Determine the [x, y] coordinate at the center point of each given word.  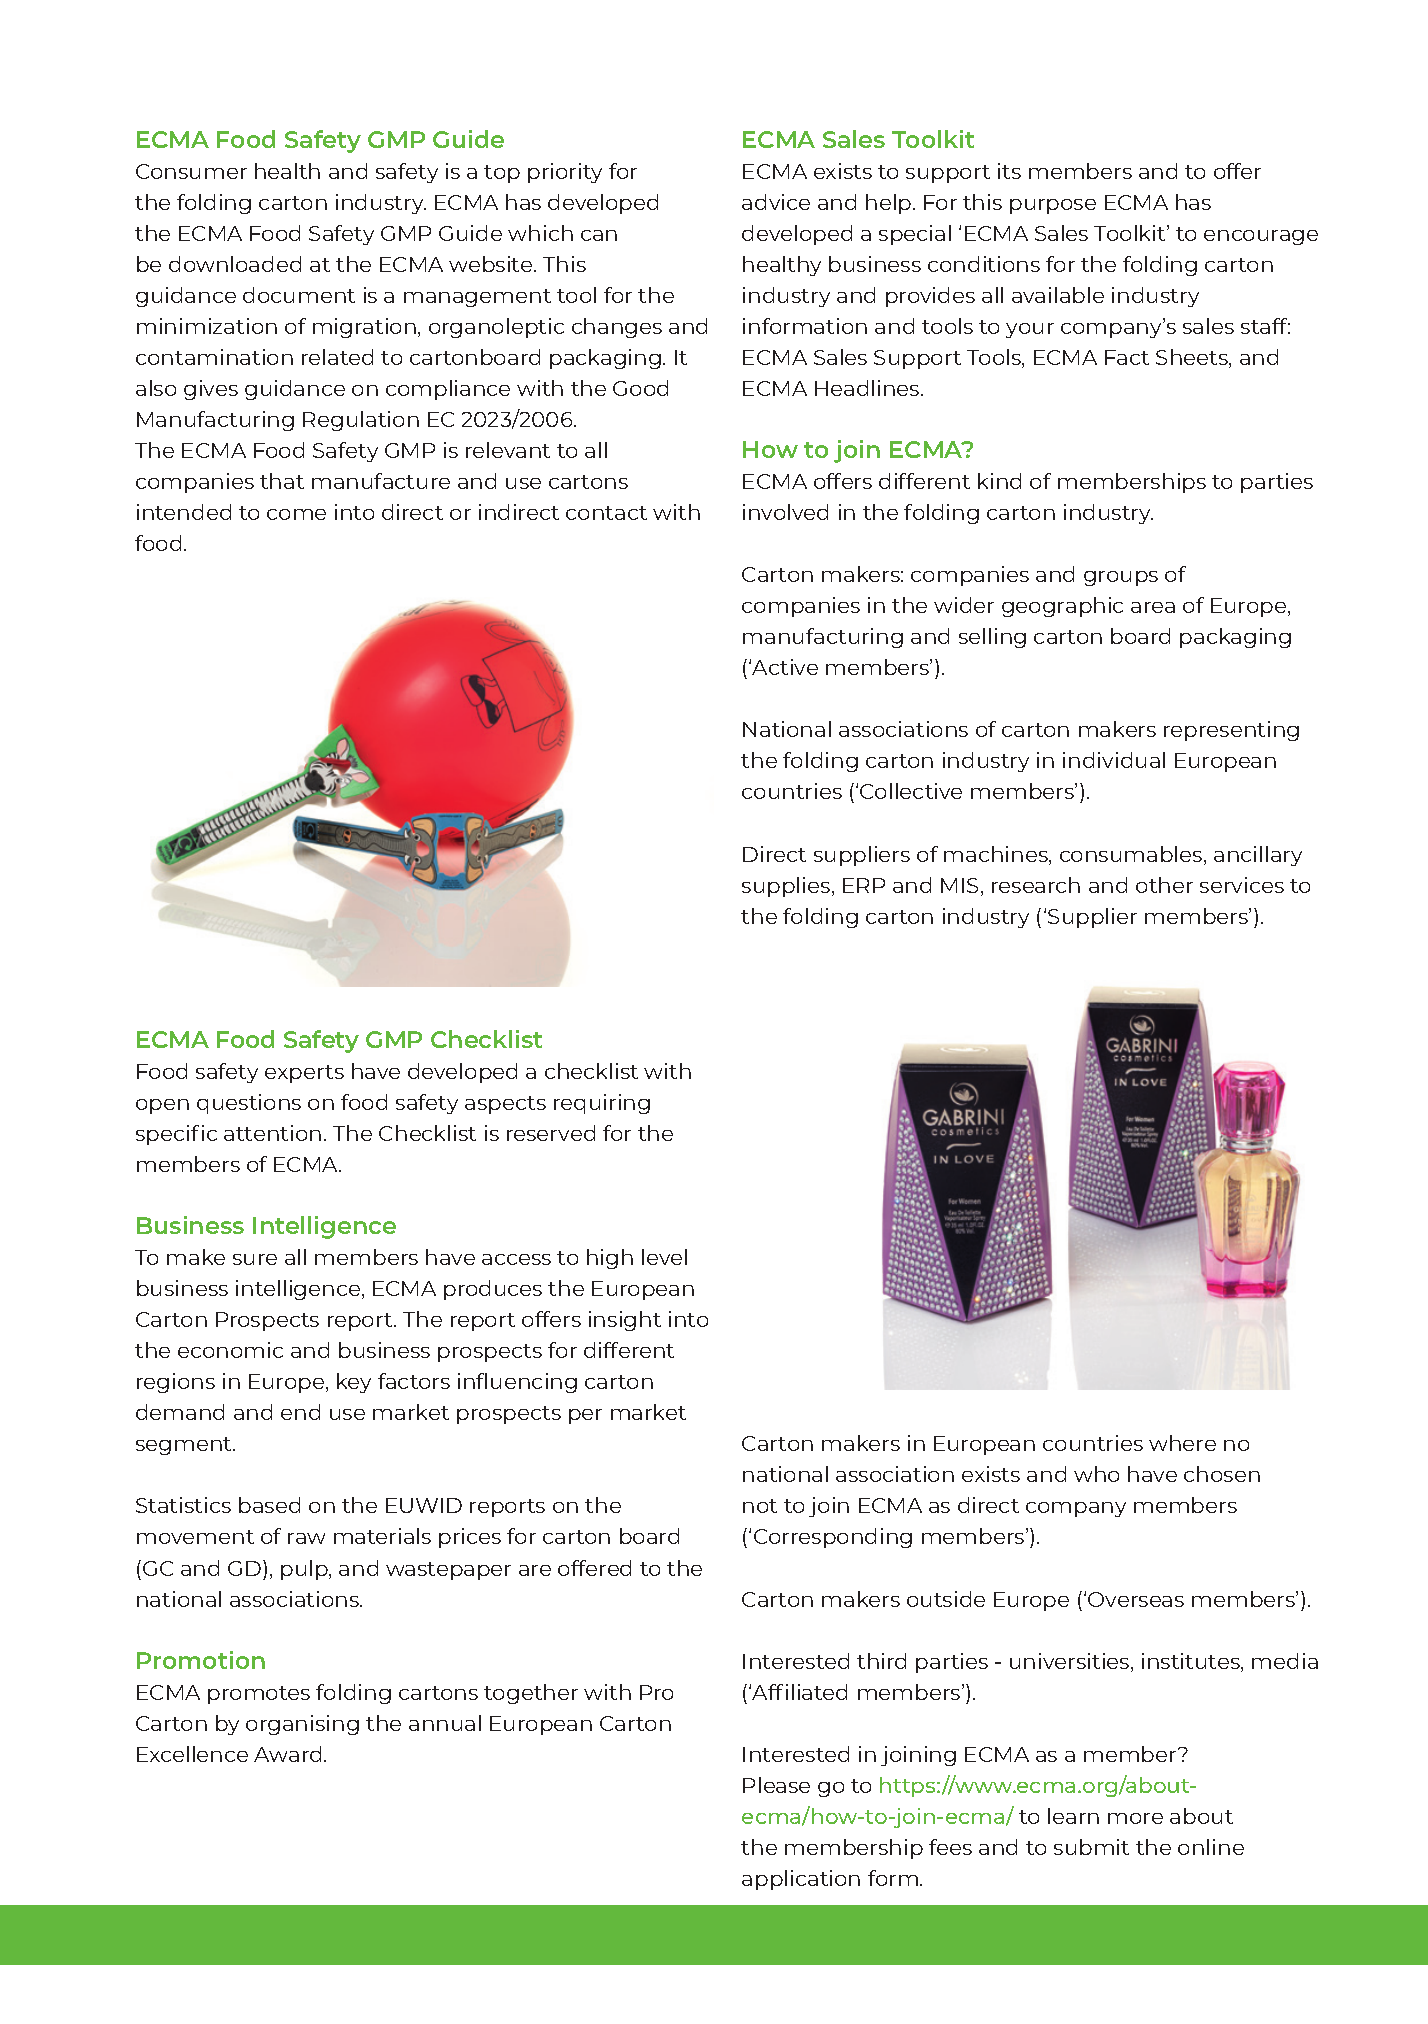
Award [287, 1754]
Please [776, 1785]
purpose [1053, 206]
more [1135, 1818]
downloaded [235, 264]
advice [776, 202]
